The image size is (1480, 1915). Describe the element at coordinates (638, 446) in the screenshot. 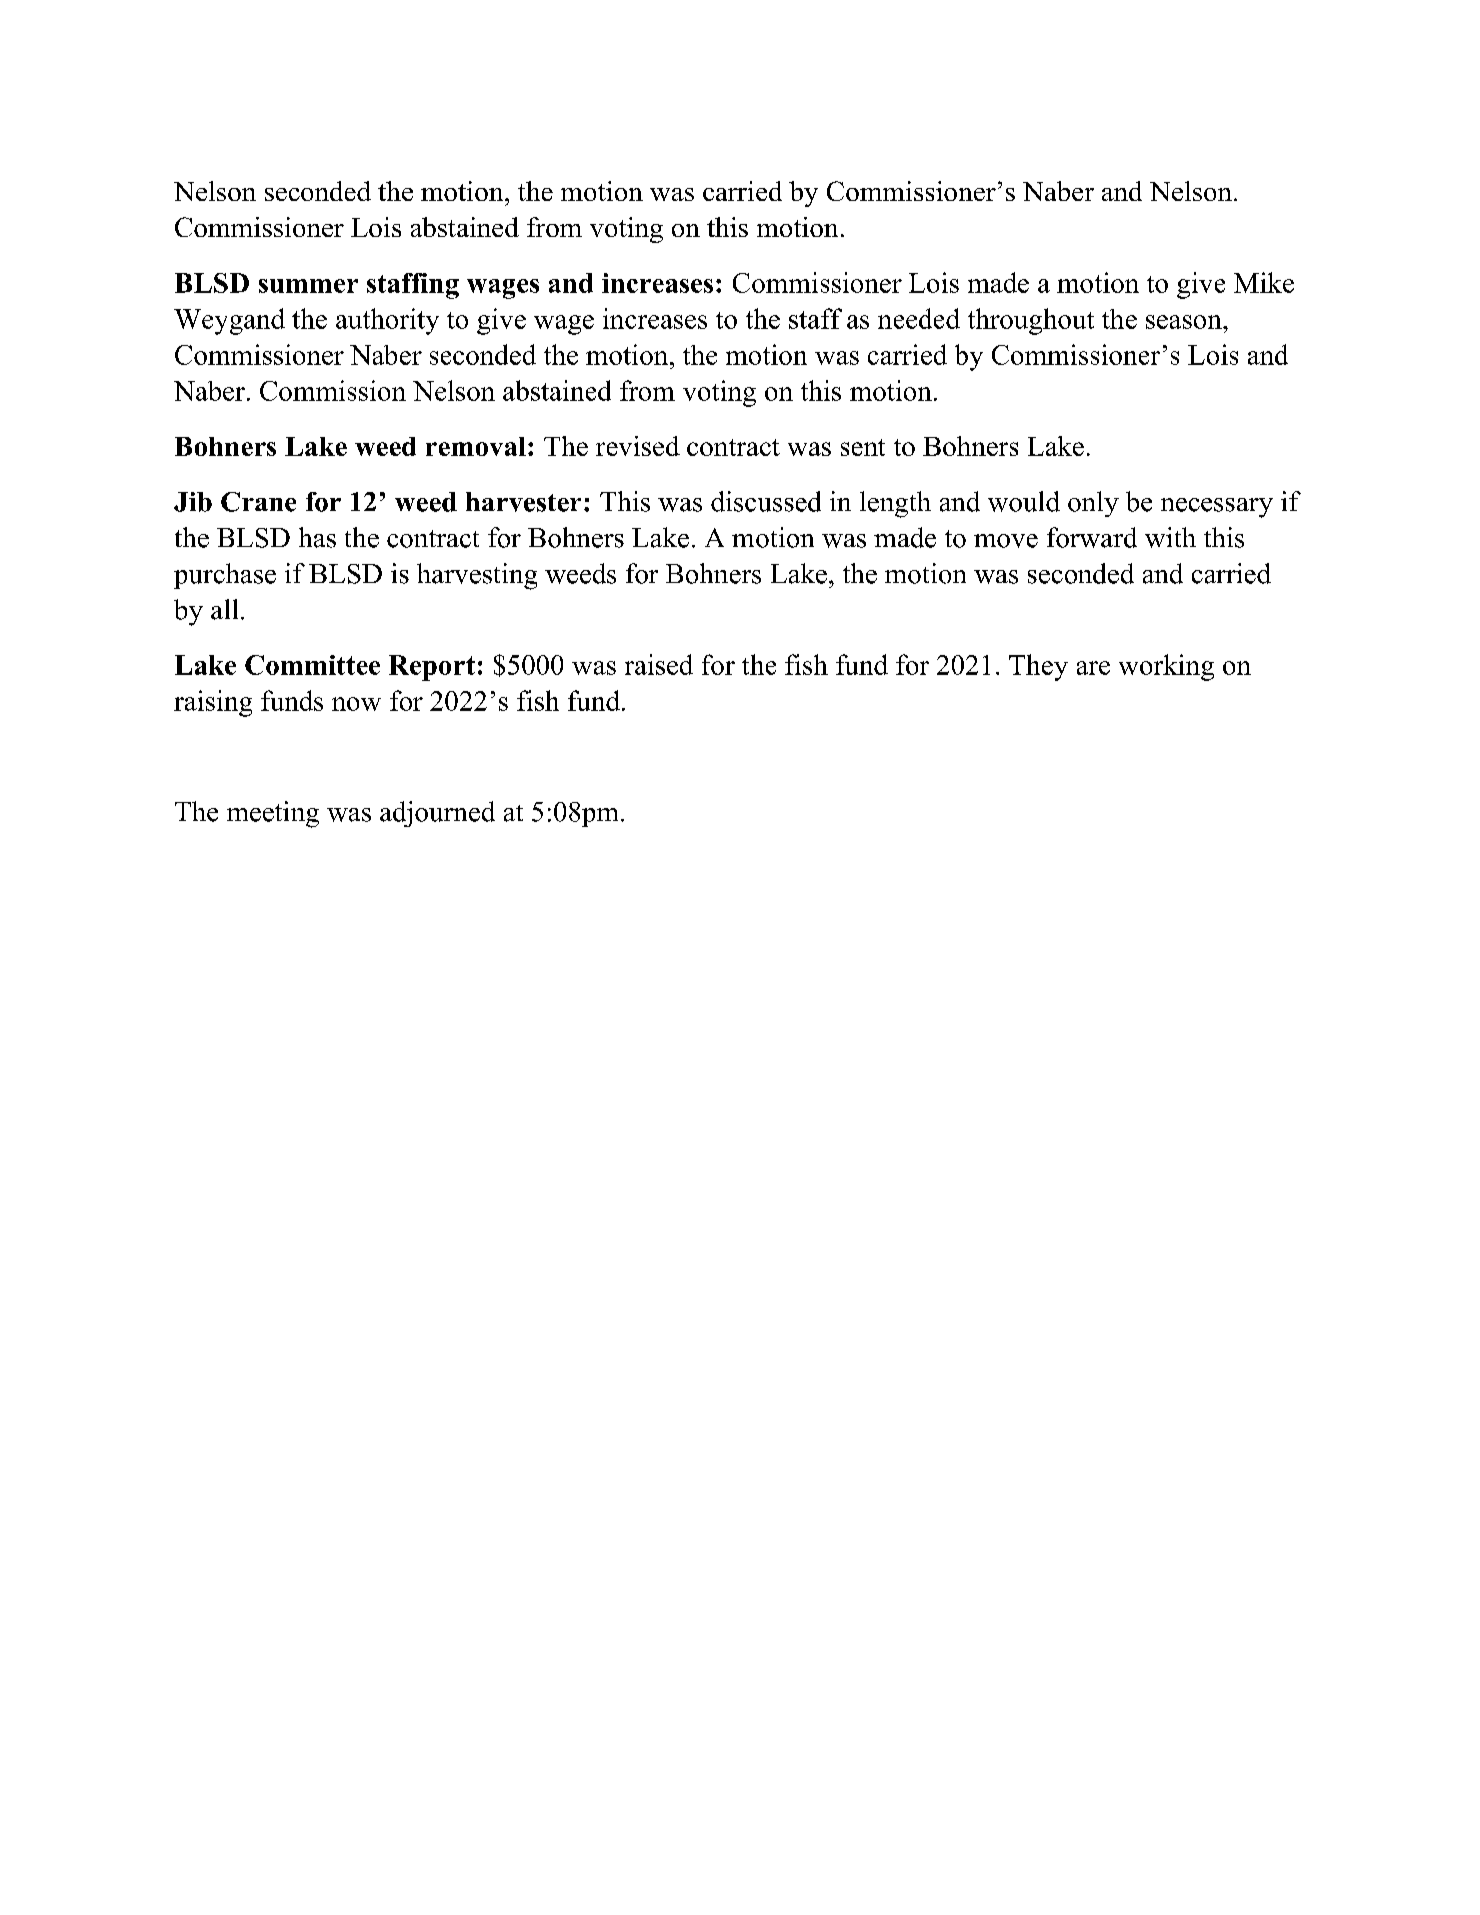

I see `revised` at that location.
